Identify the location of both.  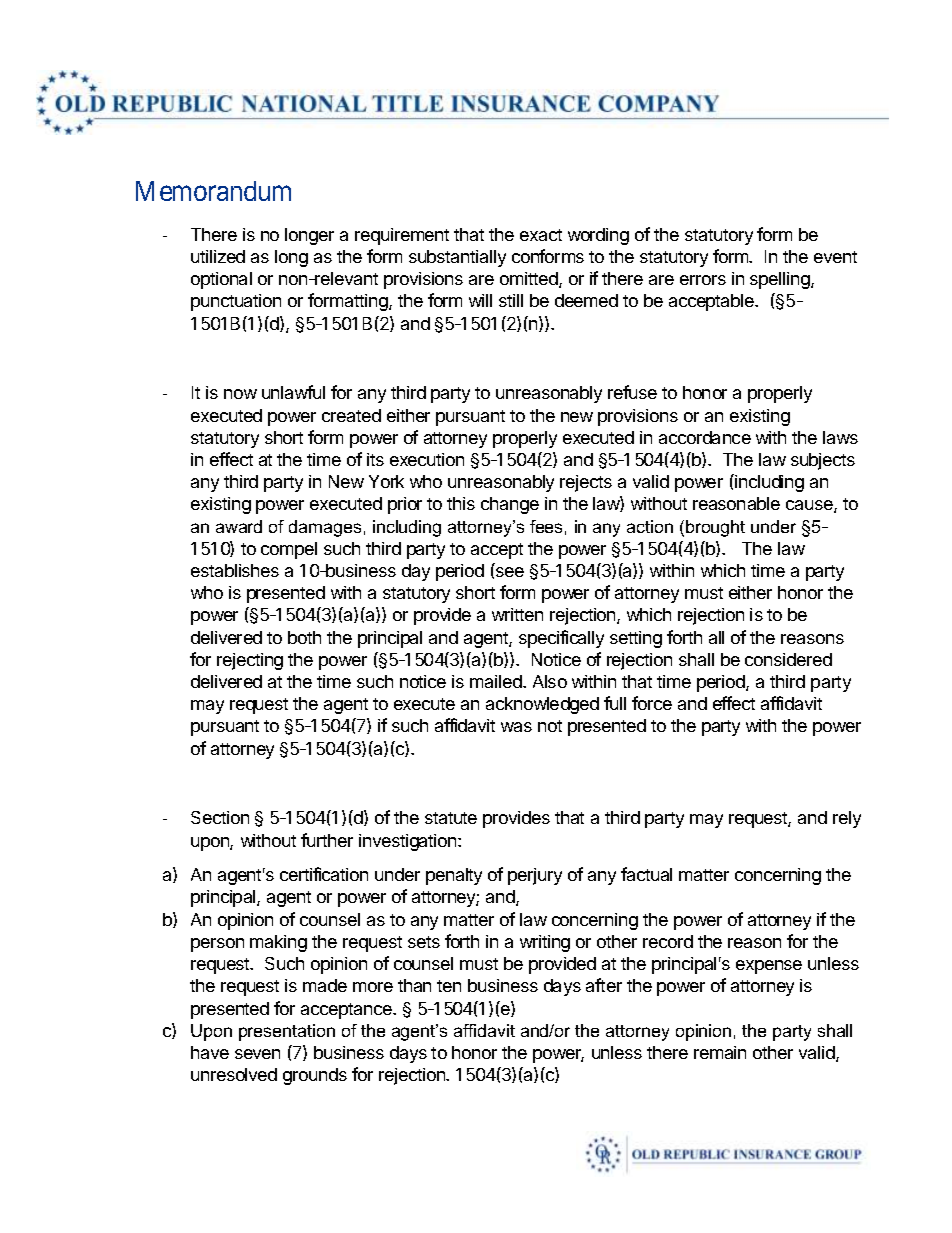
(304, 637).
